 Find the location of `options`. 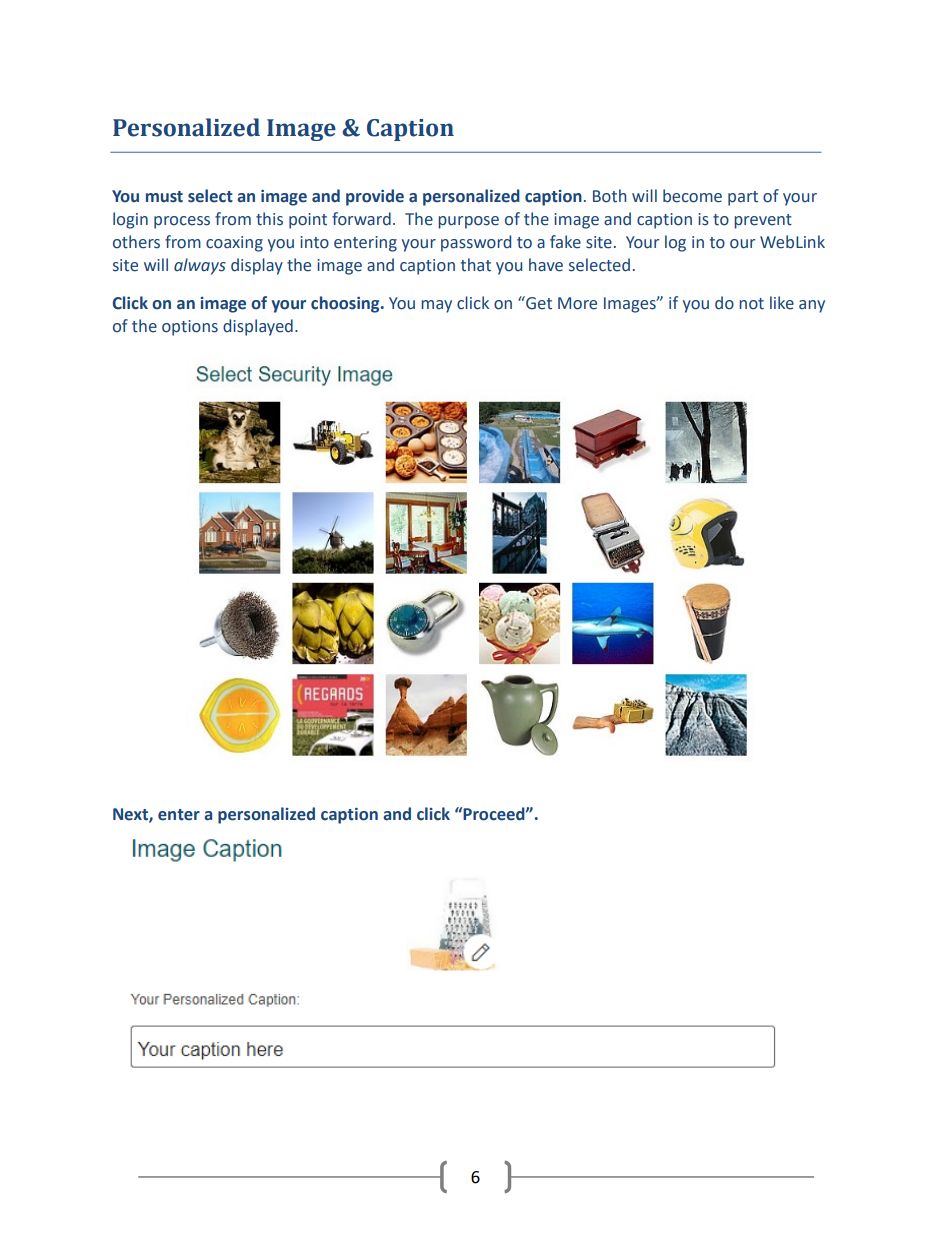

options is located at coordinates (190, 328).
